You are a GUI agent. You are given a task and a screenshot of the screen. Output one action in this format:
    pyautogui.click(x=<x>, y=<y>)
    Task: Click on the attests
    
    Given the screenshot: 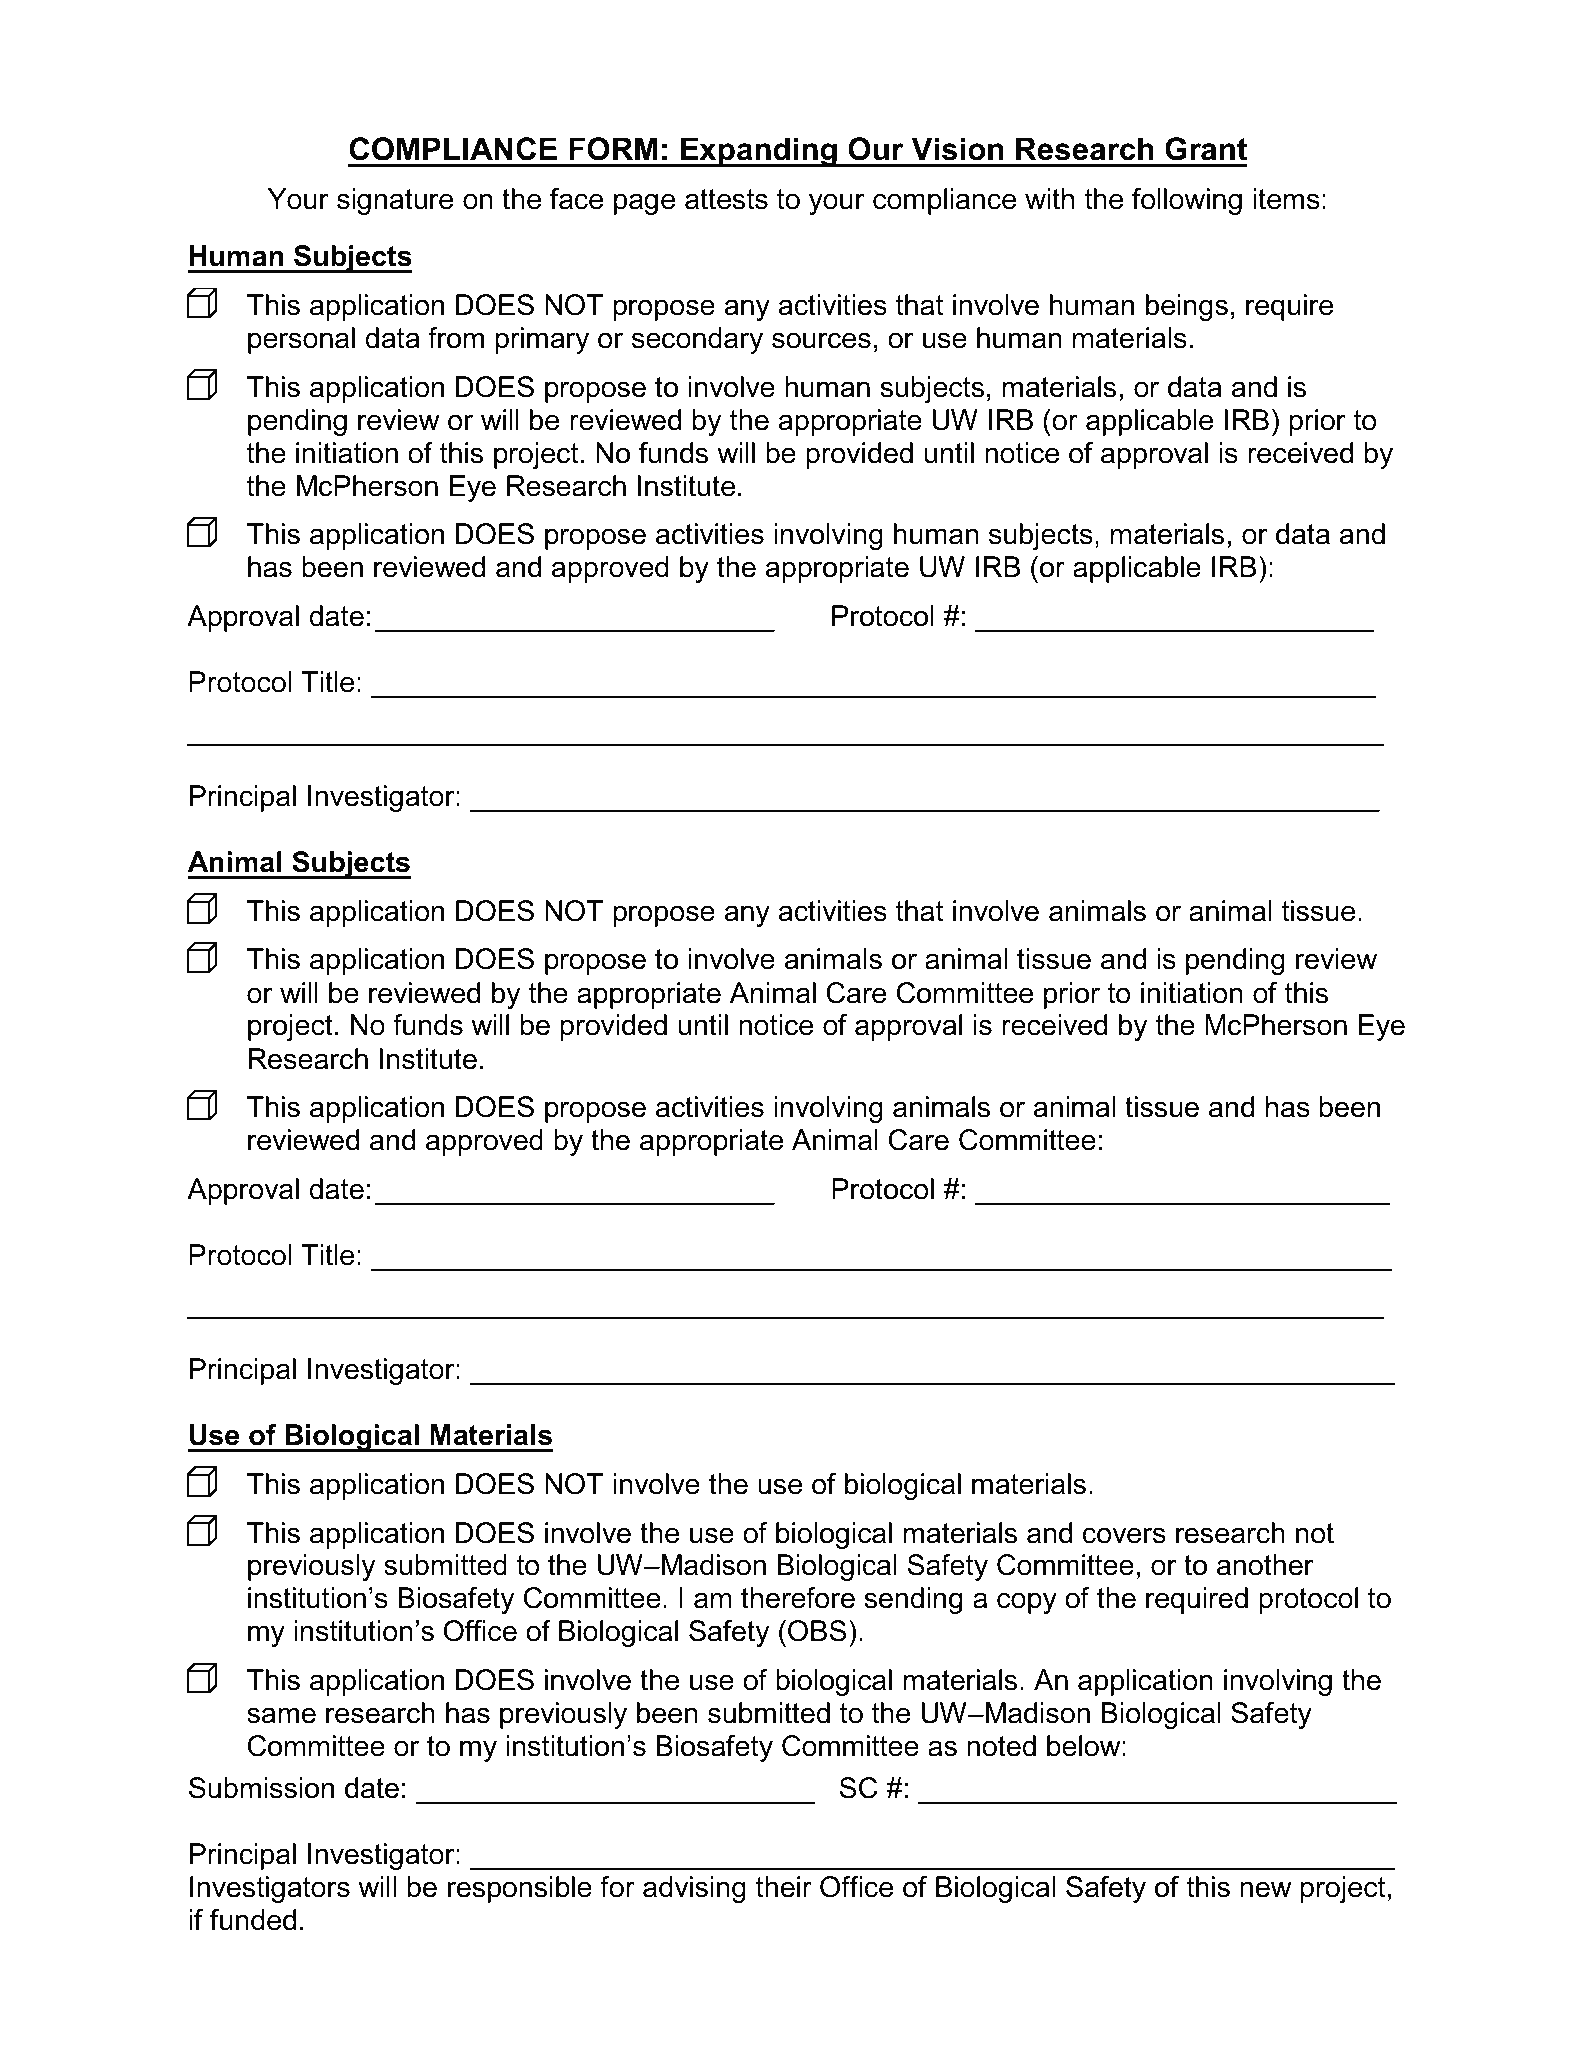 What is the action you would take?
    pyautogui.click(x=726, y=199)
